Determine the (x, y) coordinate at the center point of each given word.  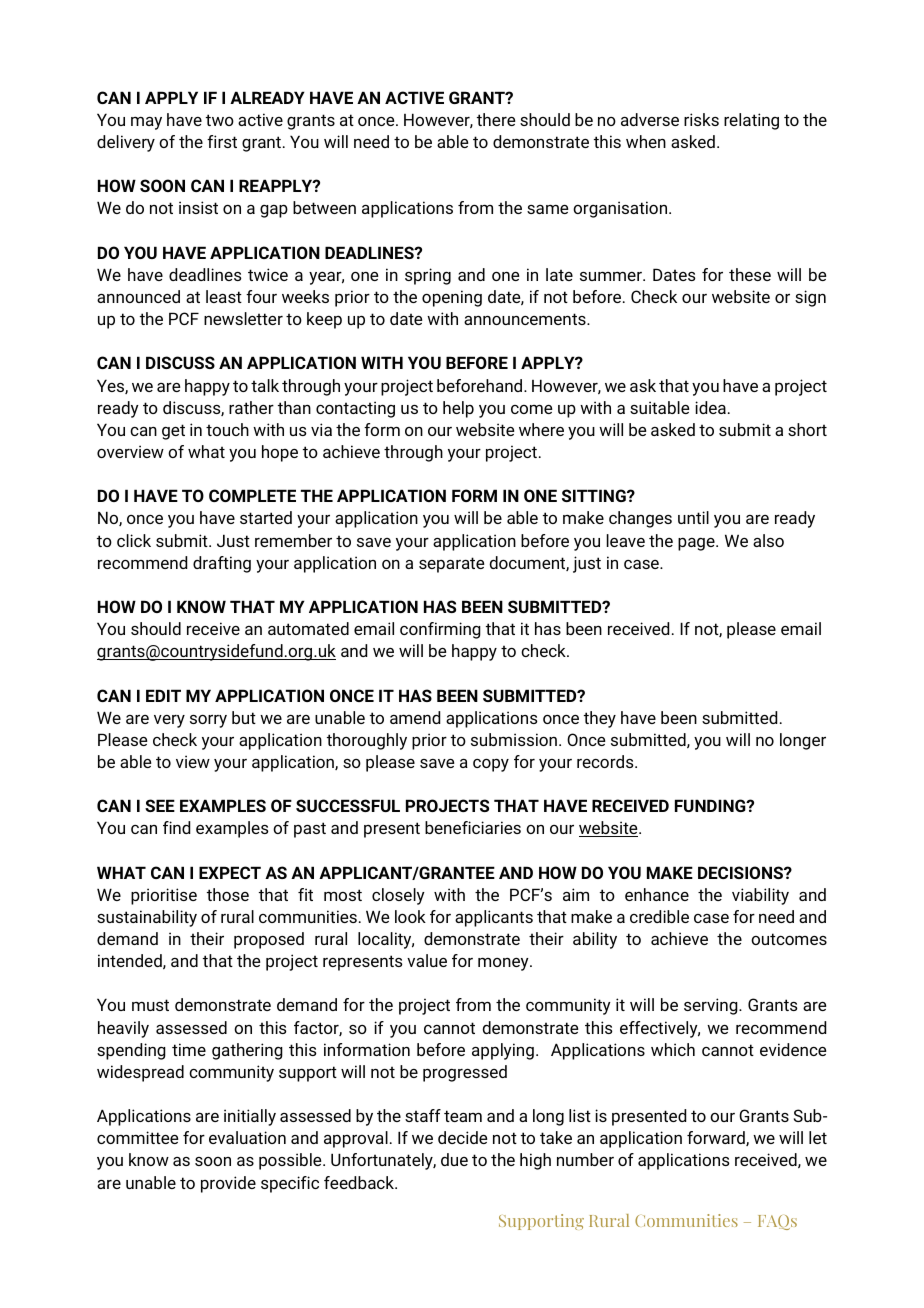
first (222, 141)
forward (717, 1138)
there (496, 119)
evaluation (247, 1137)
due (454, 1159)
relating (751, 121)
